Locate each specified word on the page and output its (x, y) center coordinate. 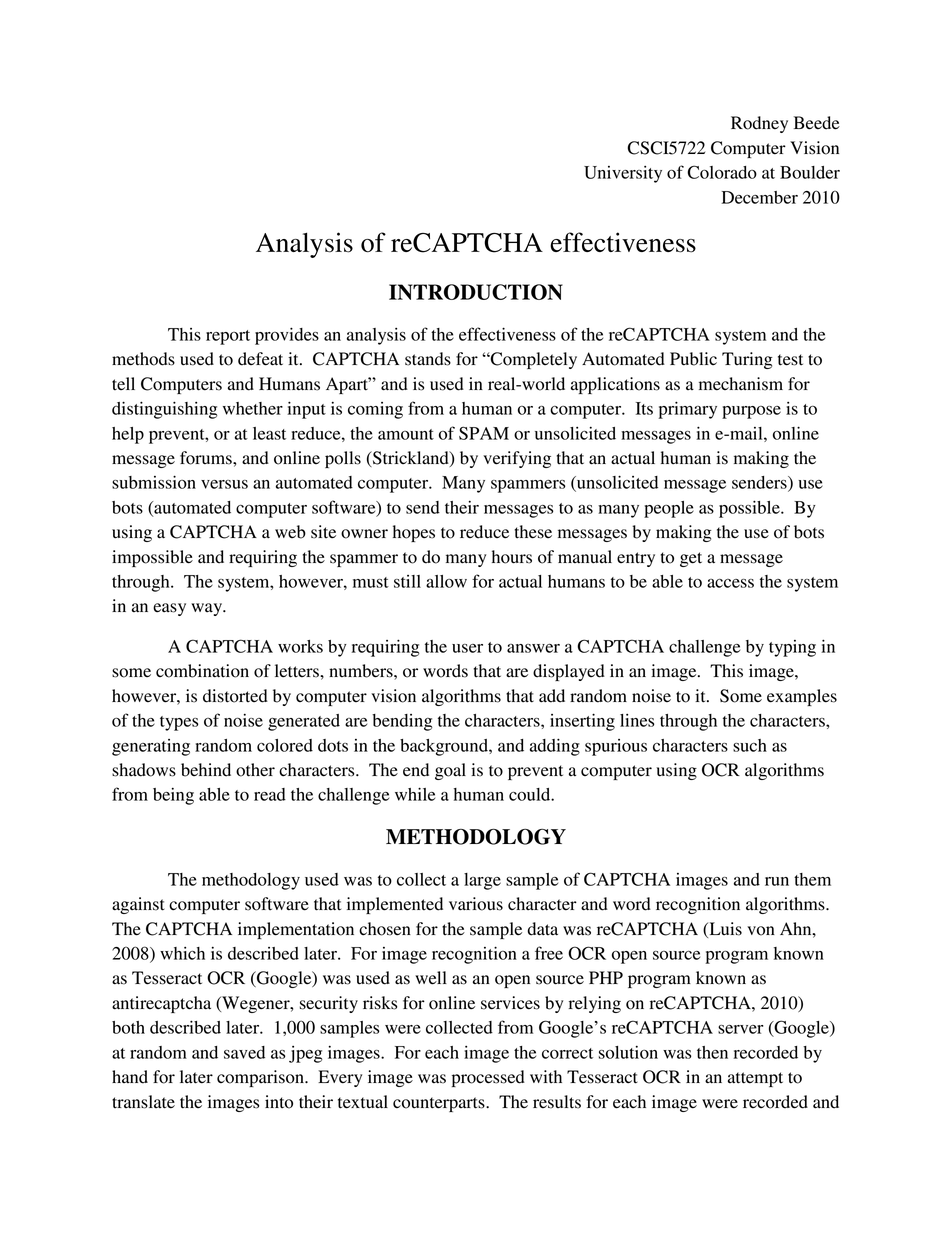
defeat (260, 359)
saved (244, 1052)
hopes (414, 533)
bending (402, 722)
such (750, 745)
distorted (235, 696)
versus (224, 484)
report (228, 337)
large (482, 881)
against (138, 905)
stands (428, 359)
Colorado (722, 172)
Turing (747, 360)
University (623, 174)
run (777, 881)
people (669, 509)
